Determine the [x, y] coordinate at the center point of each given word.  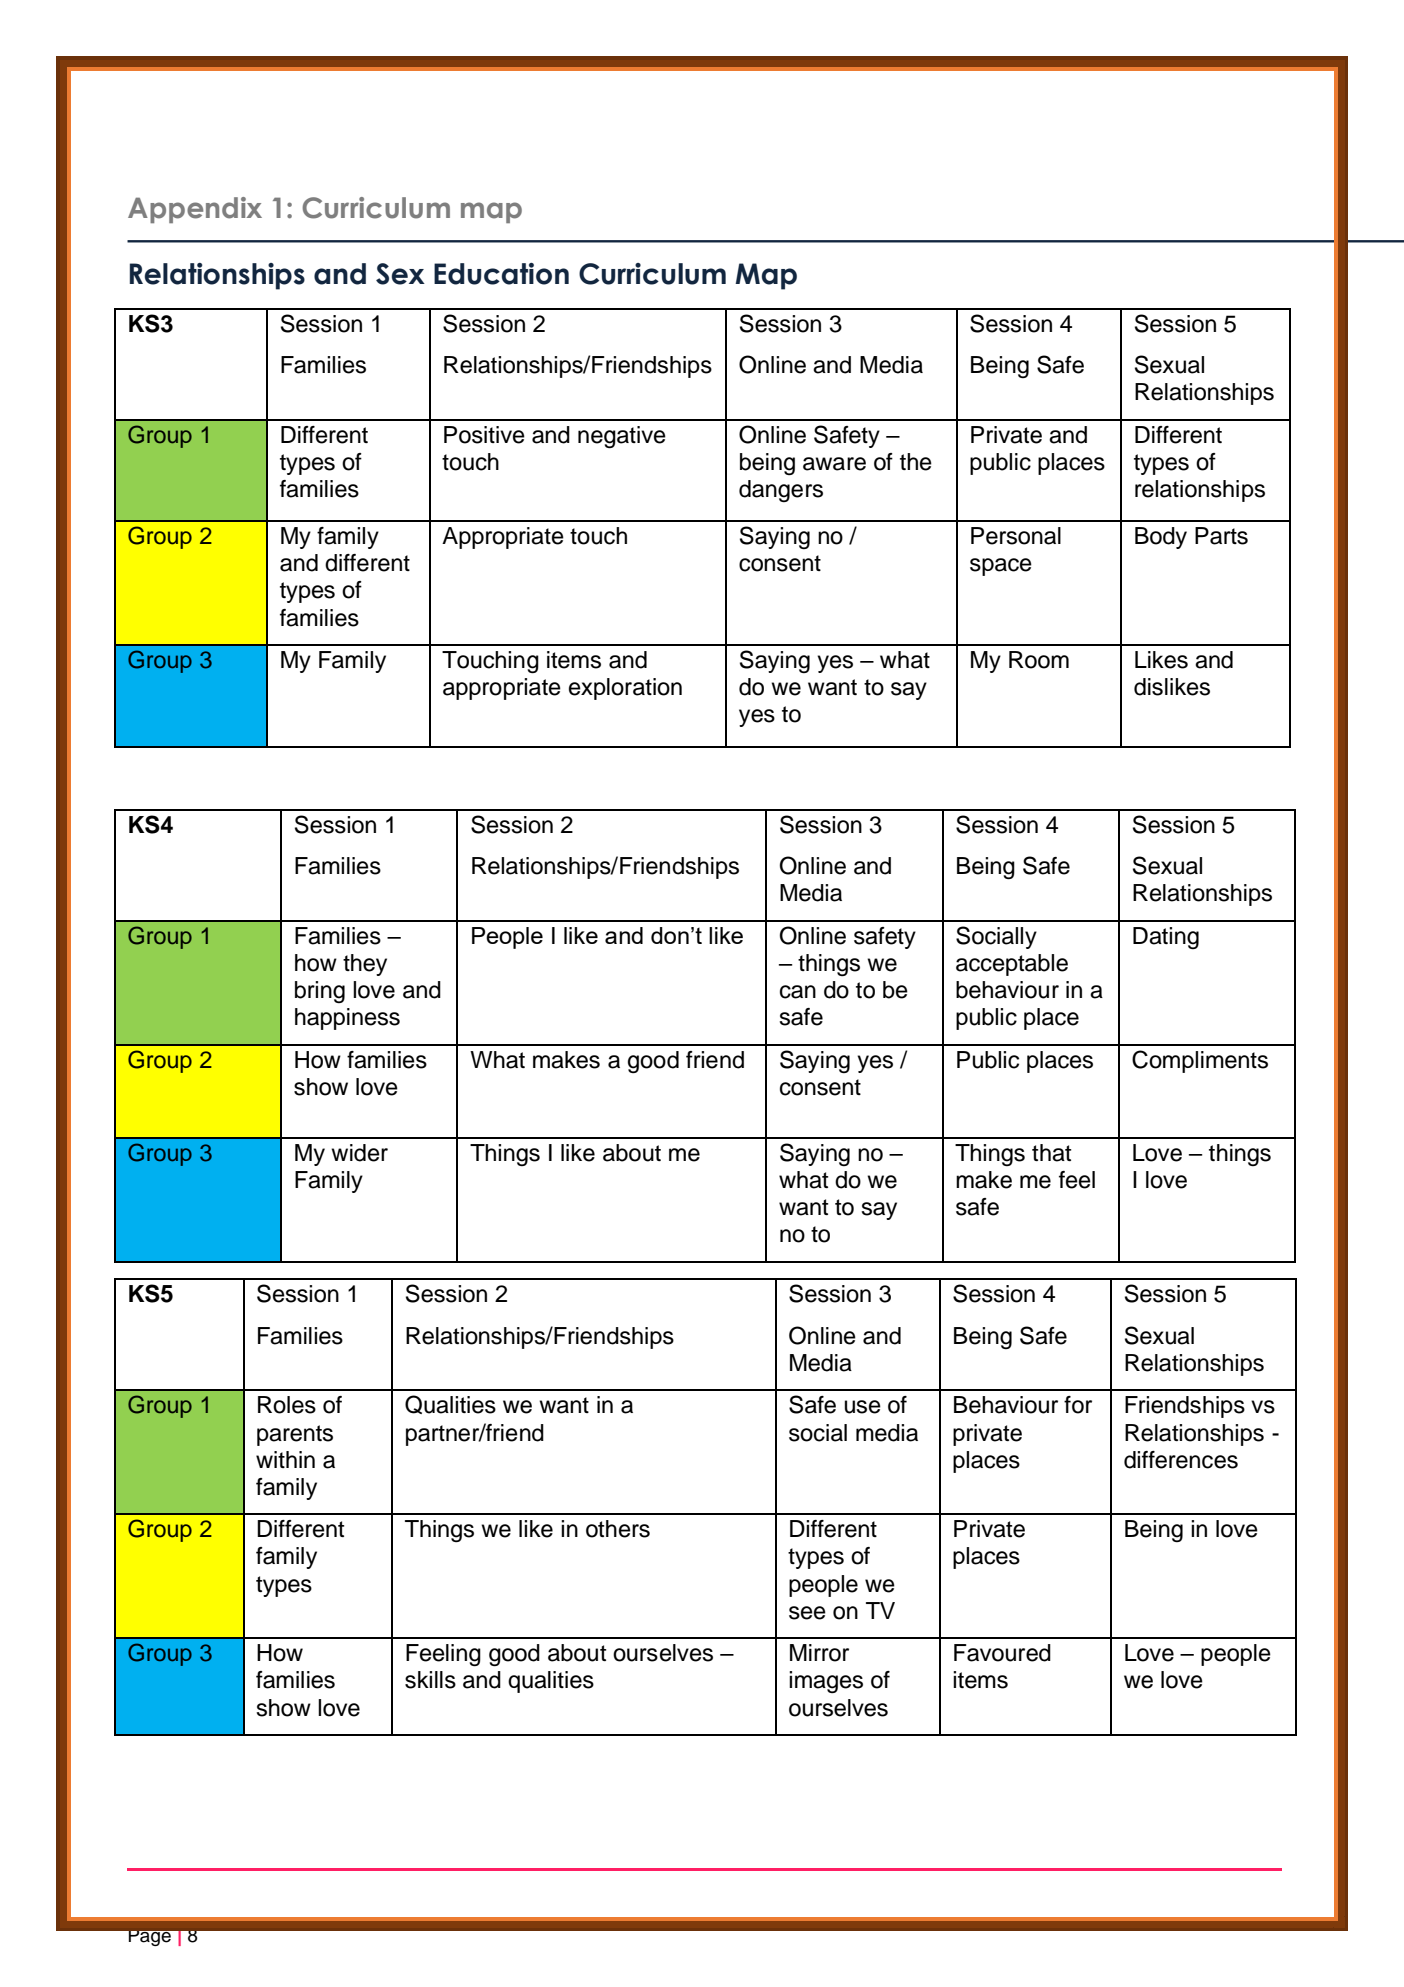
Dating [1166, 938]
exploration [625, 689]
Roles [287, 1405]
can [798, 992]
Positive [484, 435]
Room [1039, 660]
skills [430, 1680]
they [365, 965]
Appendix [195, 210]
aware [834, 464]
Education [501, 274]
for [1078, 1405]
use [863, 1407]
